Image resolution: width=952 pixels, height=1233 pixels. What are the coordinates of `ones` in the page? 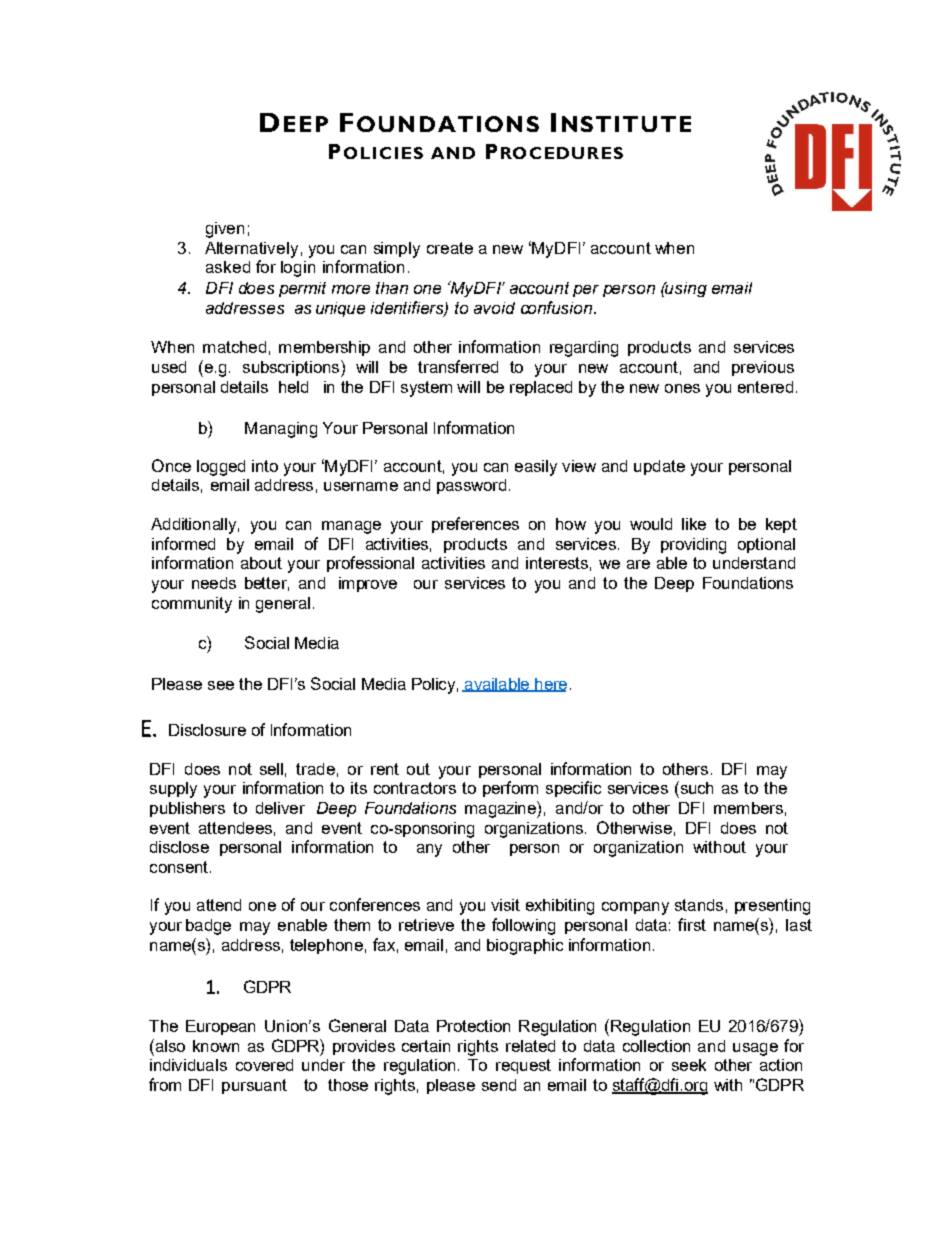 It's located at (682, 388).
